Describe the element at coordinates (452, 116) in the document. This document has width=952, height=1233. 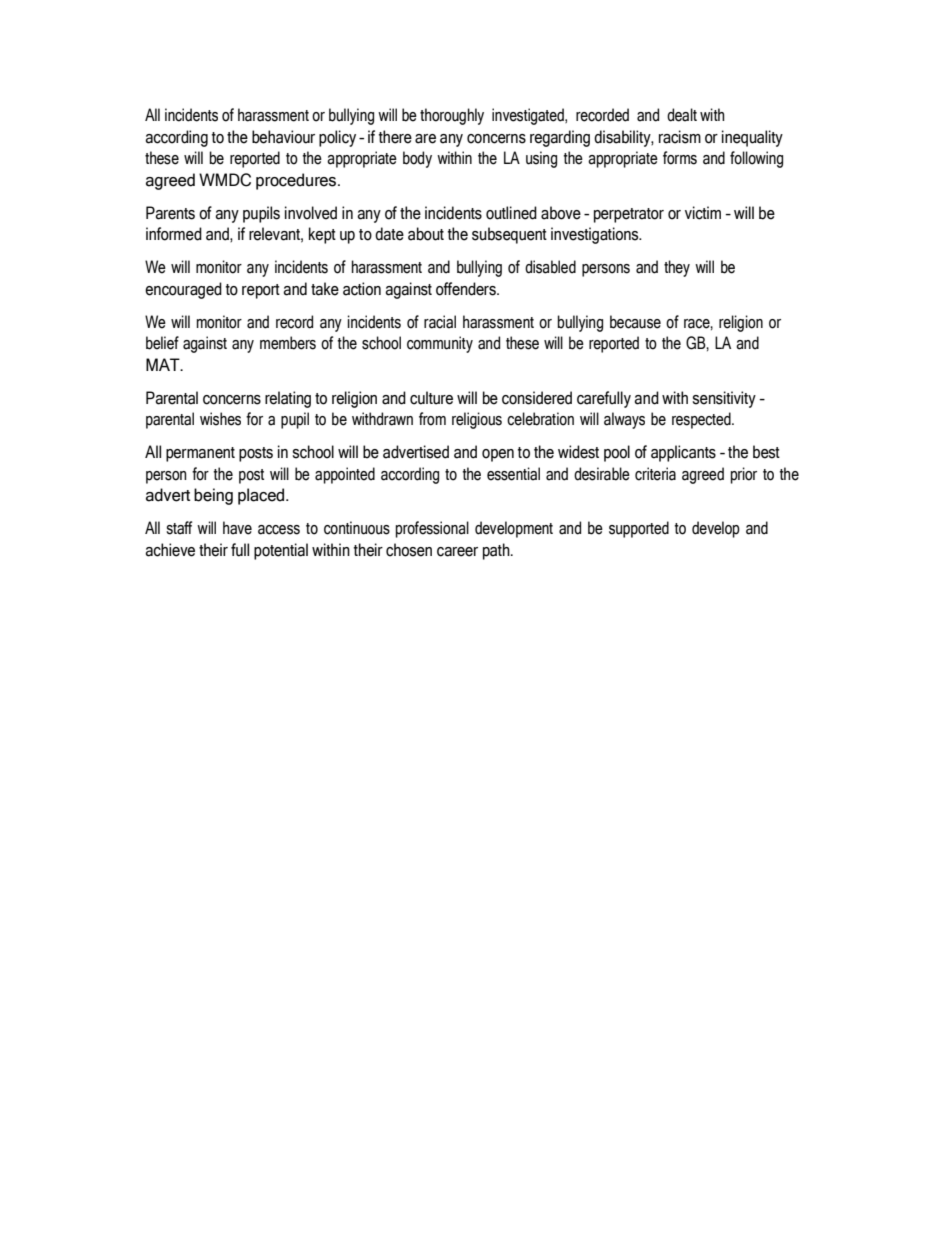
I see `thoroughly` at that location.
